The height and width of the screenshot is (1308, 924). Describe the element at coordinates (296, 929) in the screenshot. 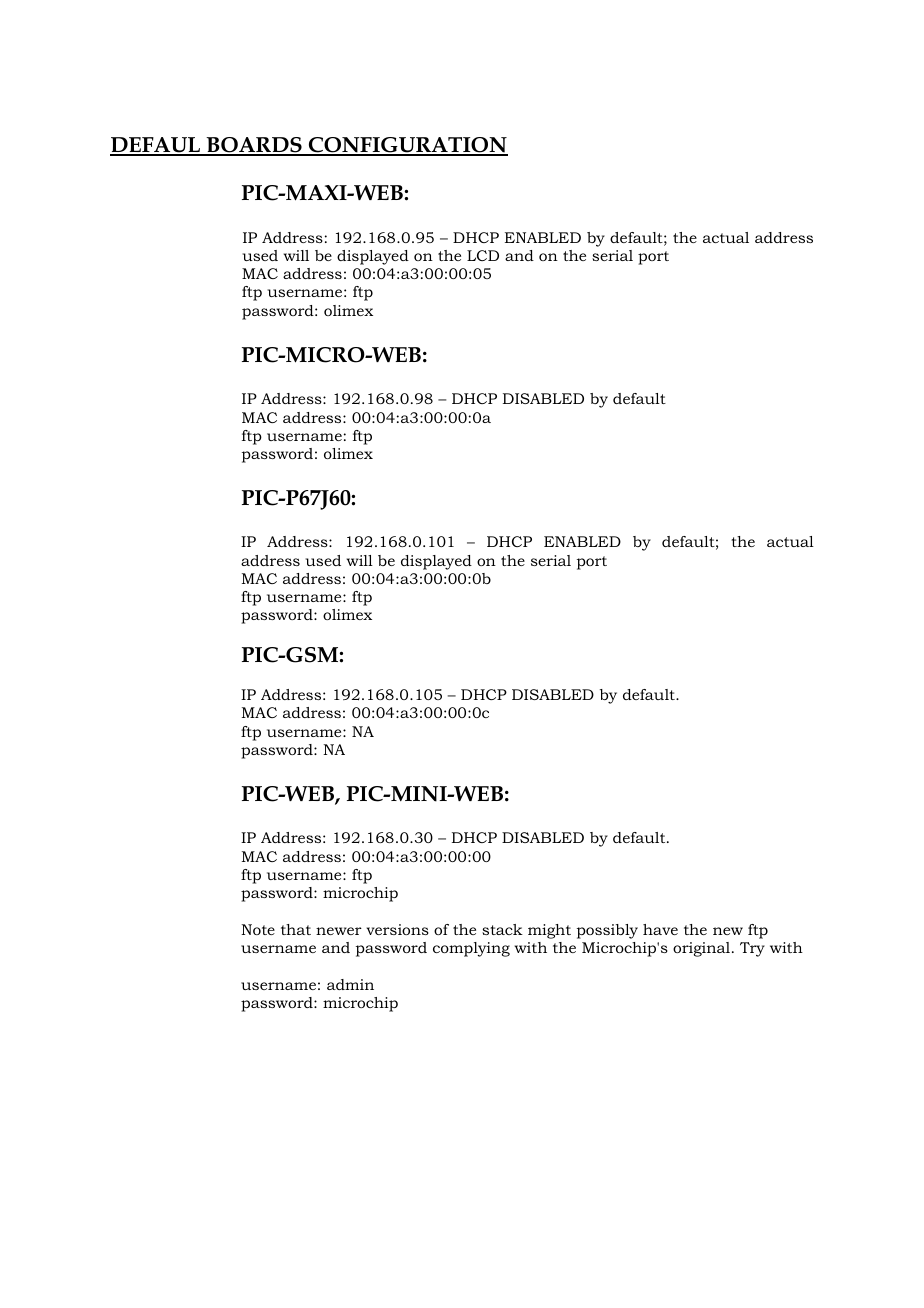

I see `that` at that location.
